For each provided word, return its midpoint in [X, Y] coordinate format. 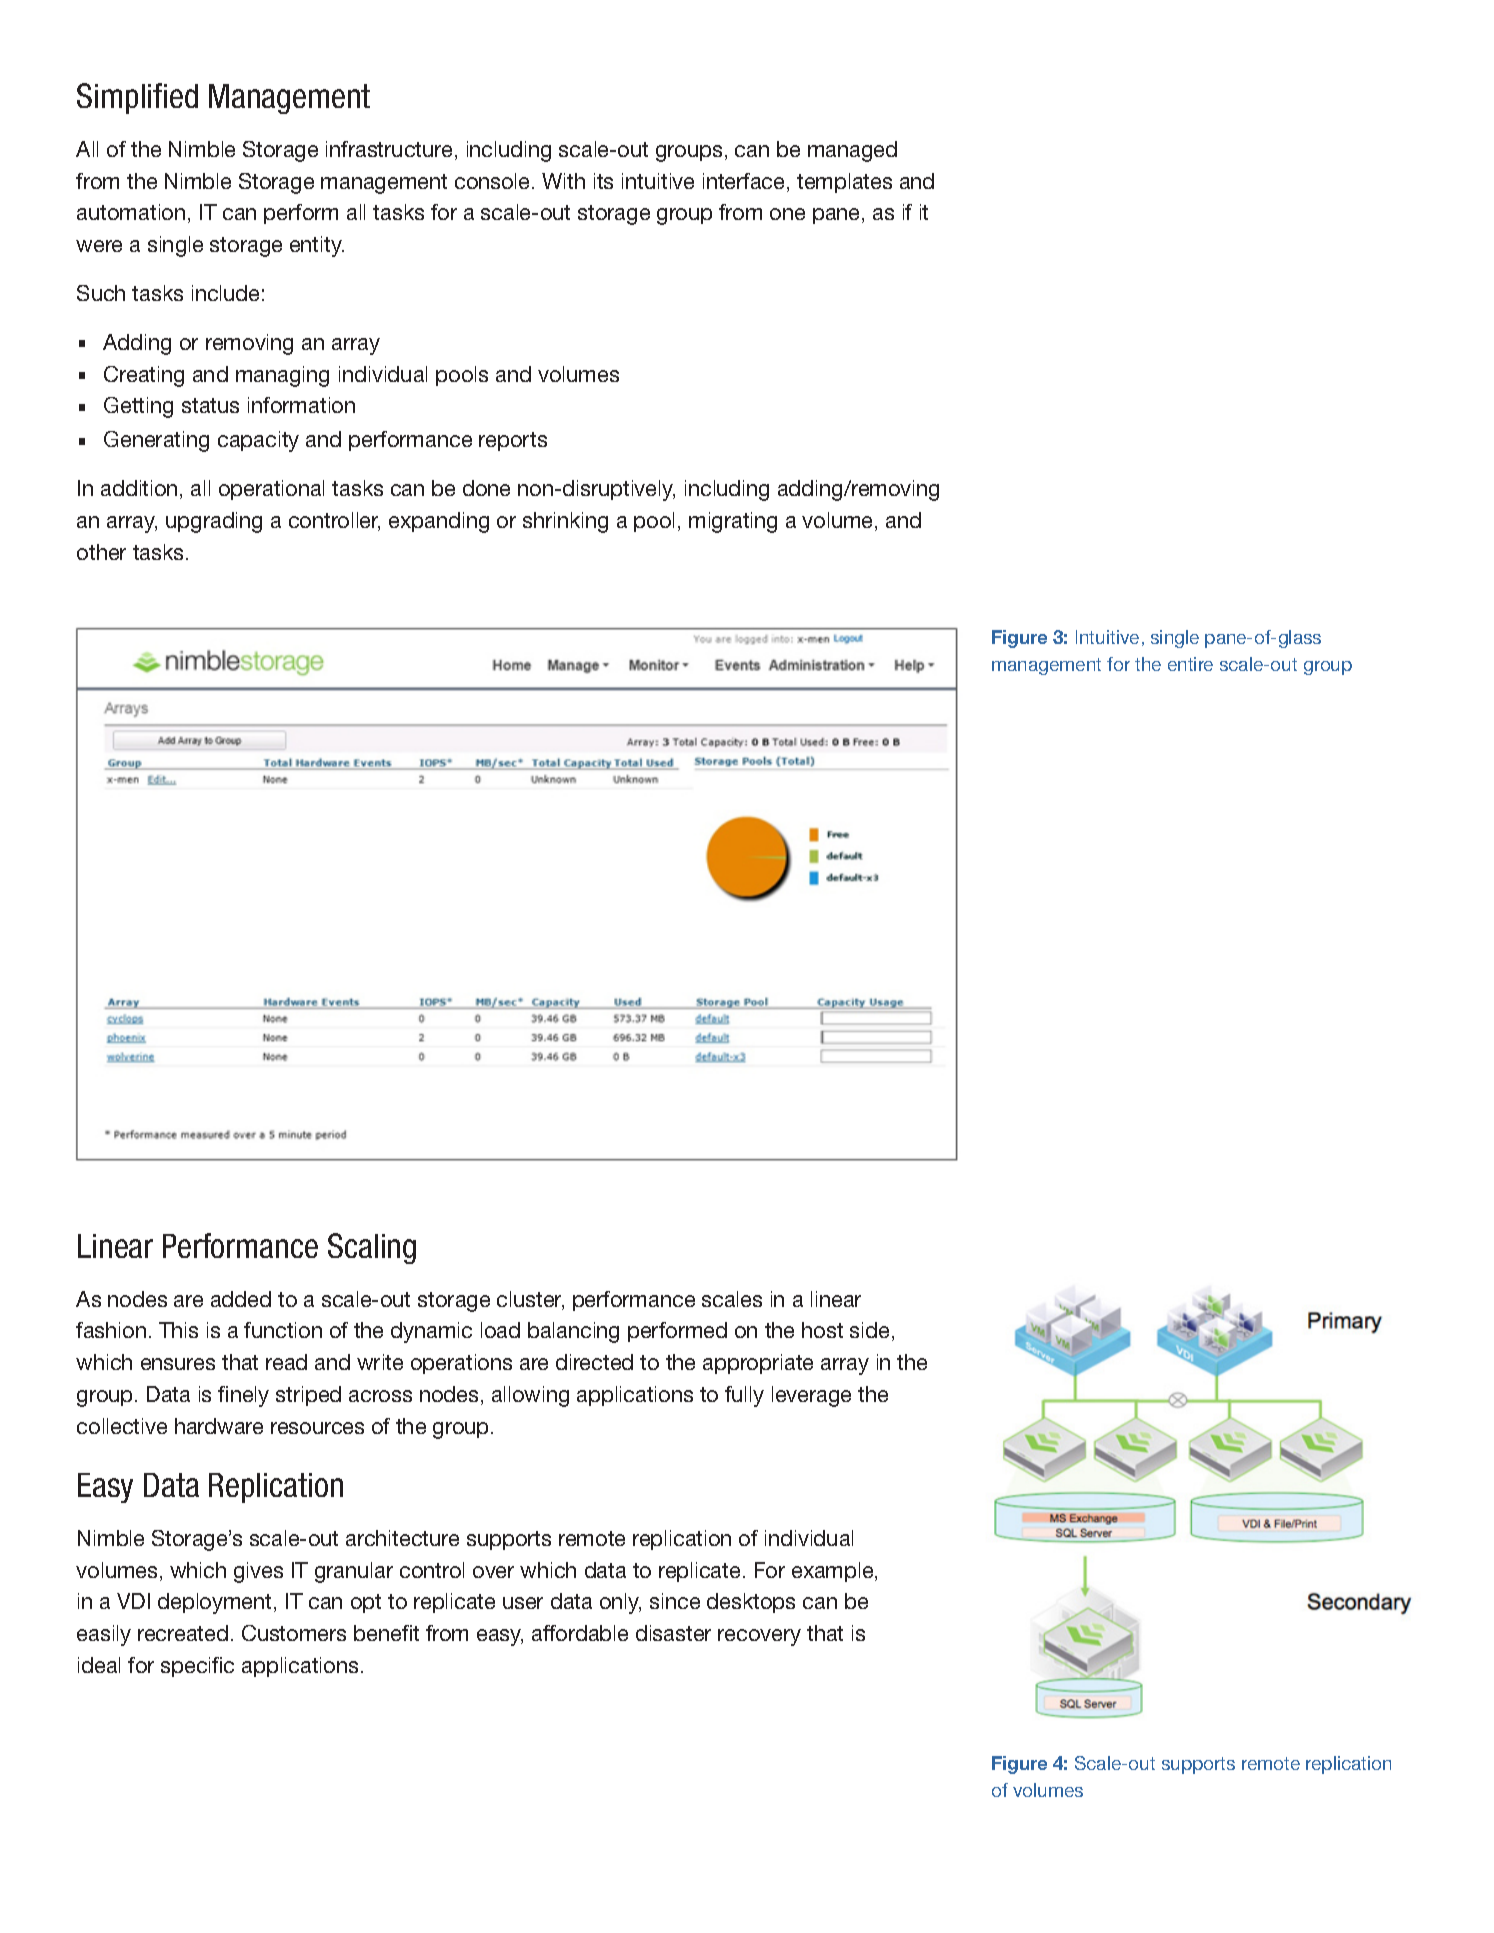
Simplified [137, 98]
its [603, 181]
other [101, 552]
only [620, 1603]
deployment [214, 1603]
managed [852, 151]
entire [1190, 664]
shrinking [565, 522]
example [834, 1572]
